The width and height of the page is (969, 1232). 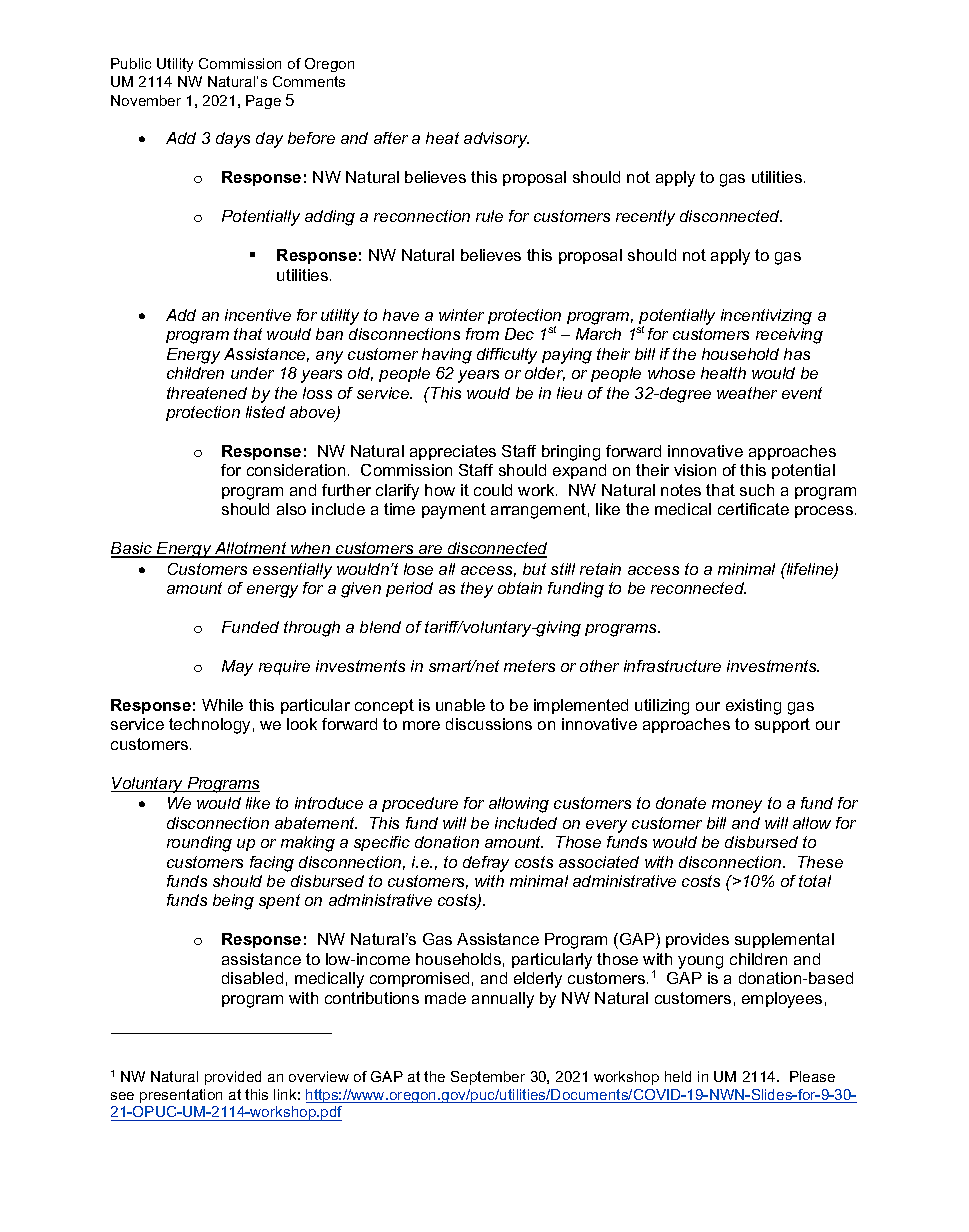 What do you see at coordinates (645, 218) in the page?
I see `recently` at bounding box center [645, 218].
